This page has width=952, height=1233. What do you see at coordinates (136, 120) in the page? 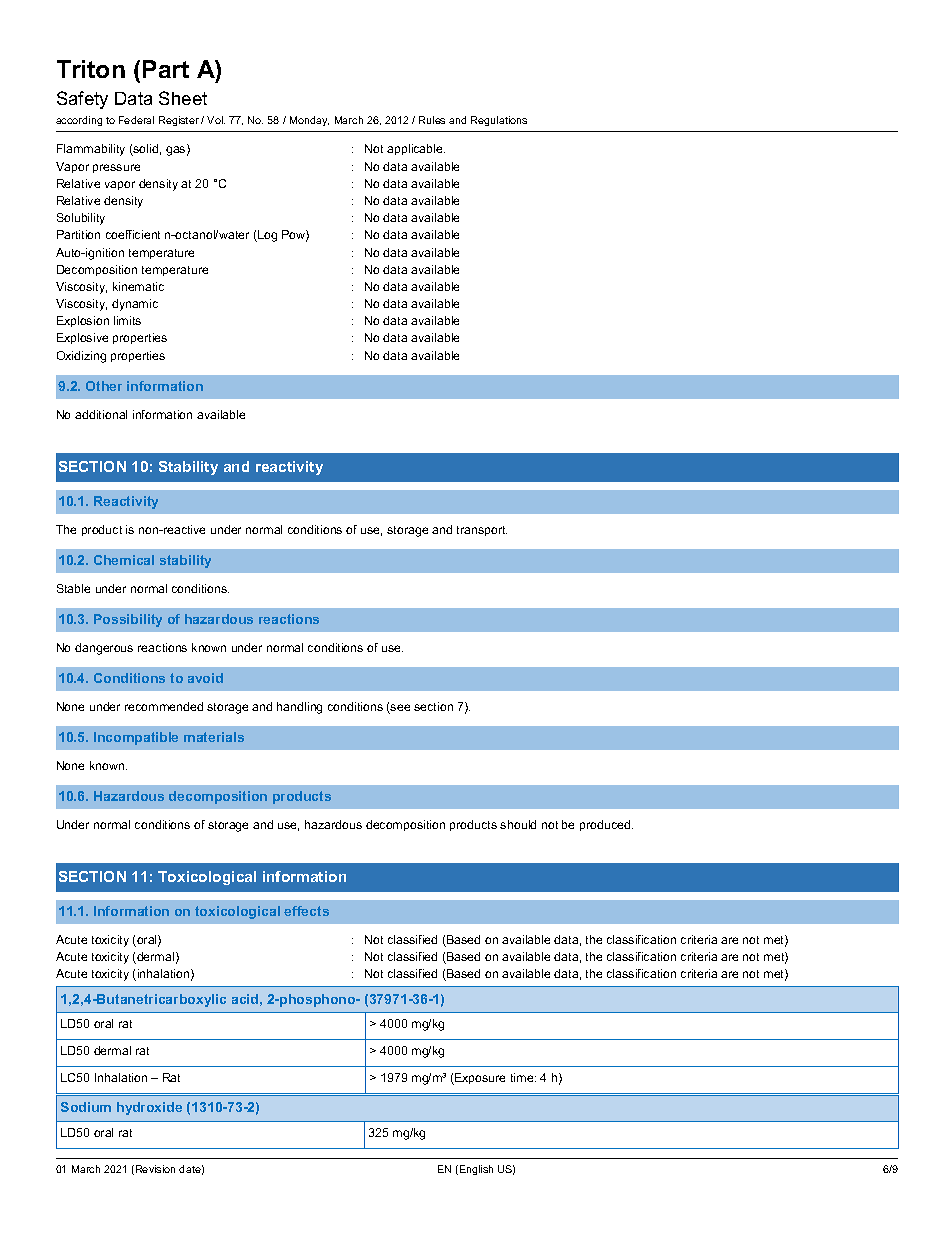
I see `Federal` at bounding box center [136, 120].
